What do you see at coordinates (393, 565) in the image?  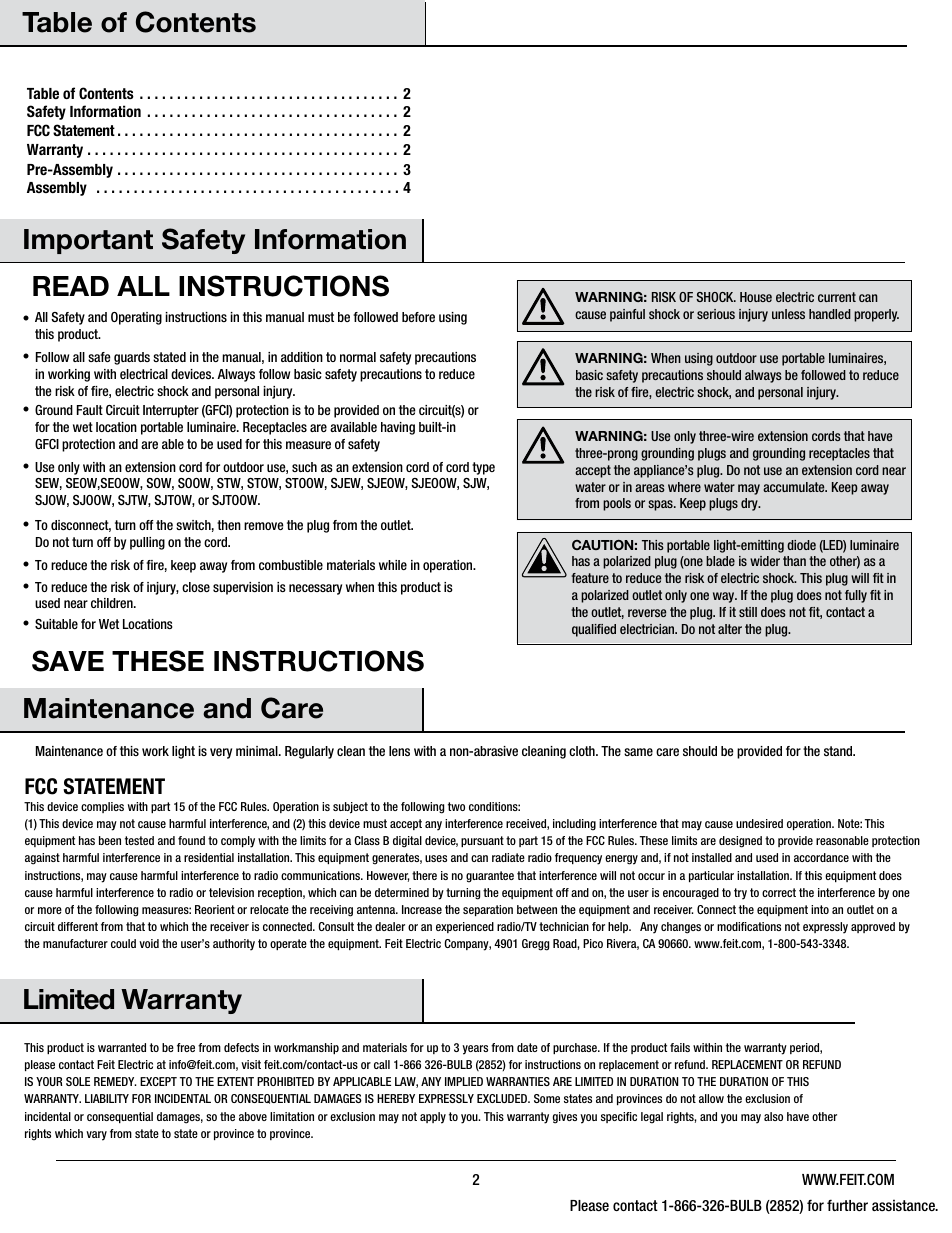 I see `while` at bounding box center [393, 565].
